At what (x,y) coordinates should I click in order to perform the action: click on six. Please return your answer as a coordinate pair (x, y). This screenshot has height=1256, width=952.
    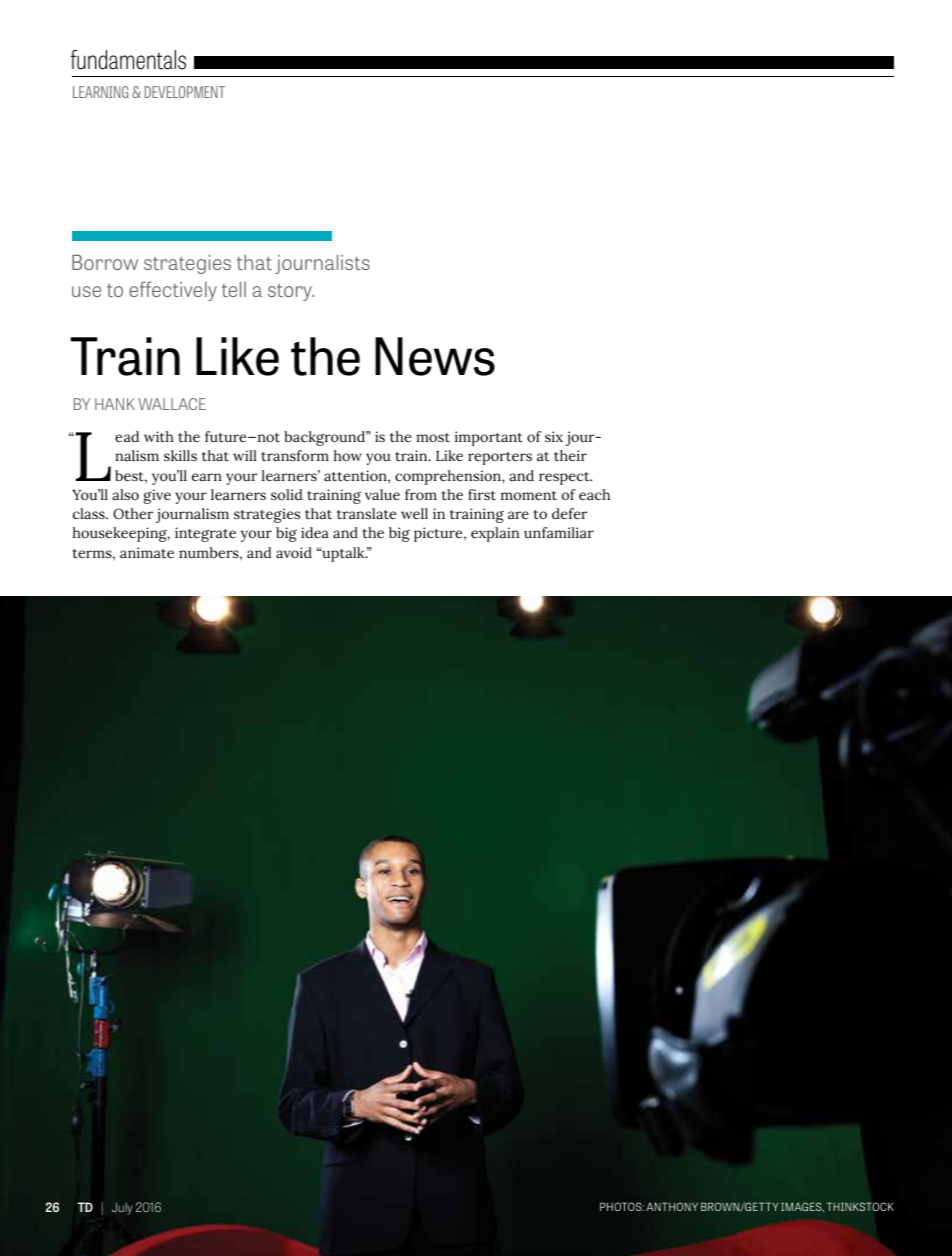
    Looking at the image, I should click on (554, 436).
